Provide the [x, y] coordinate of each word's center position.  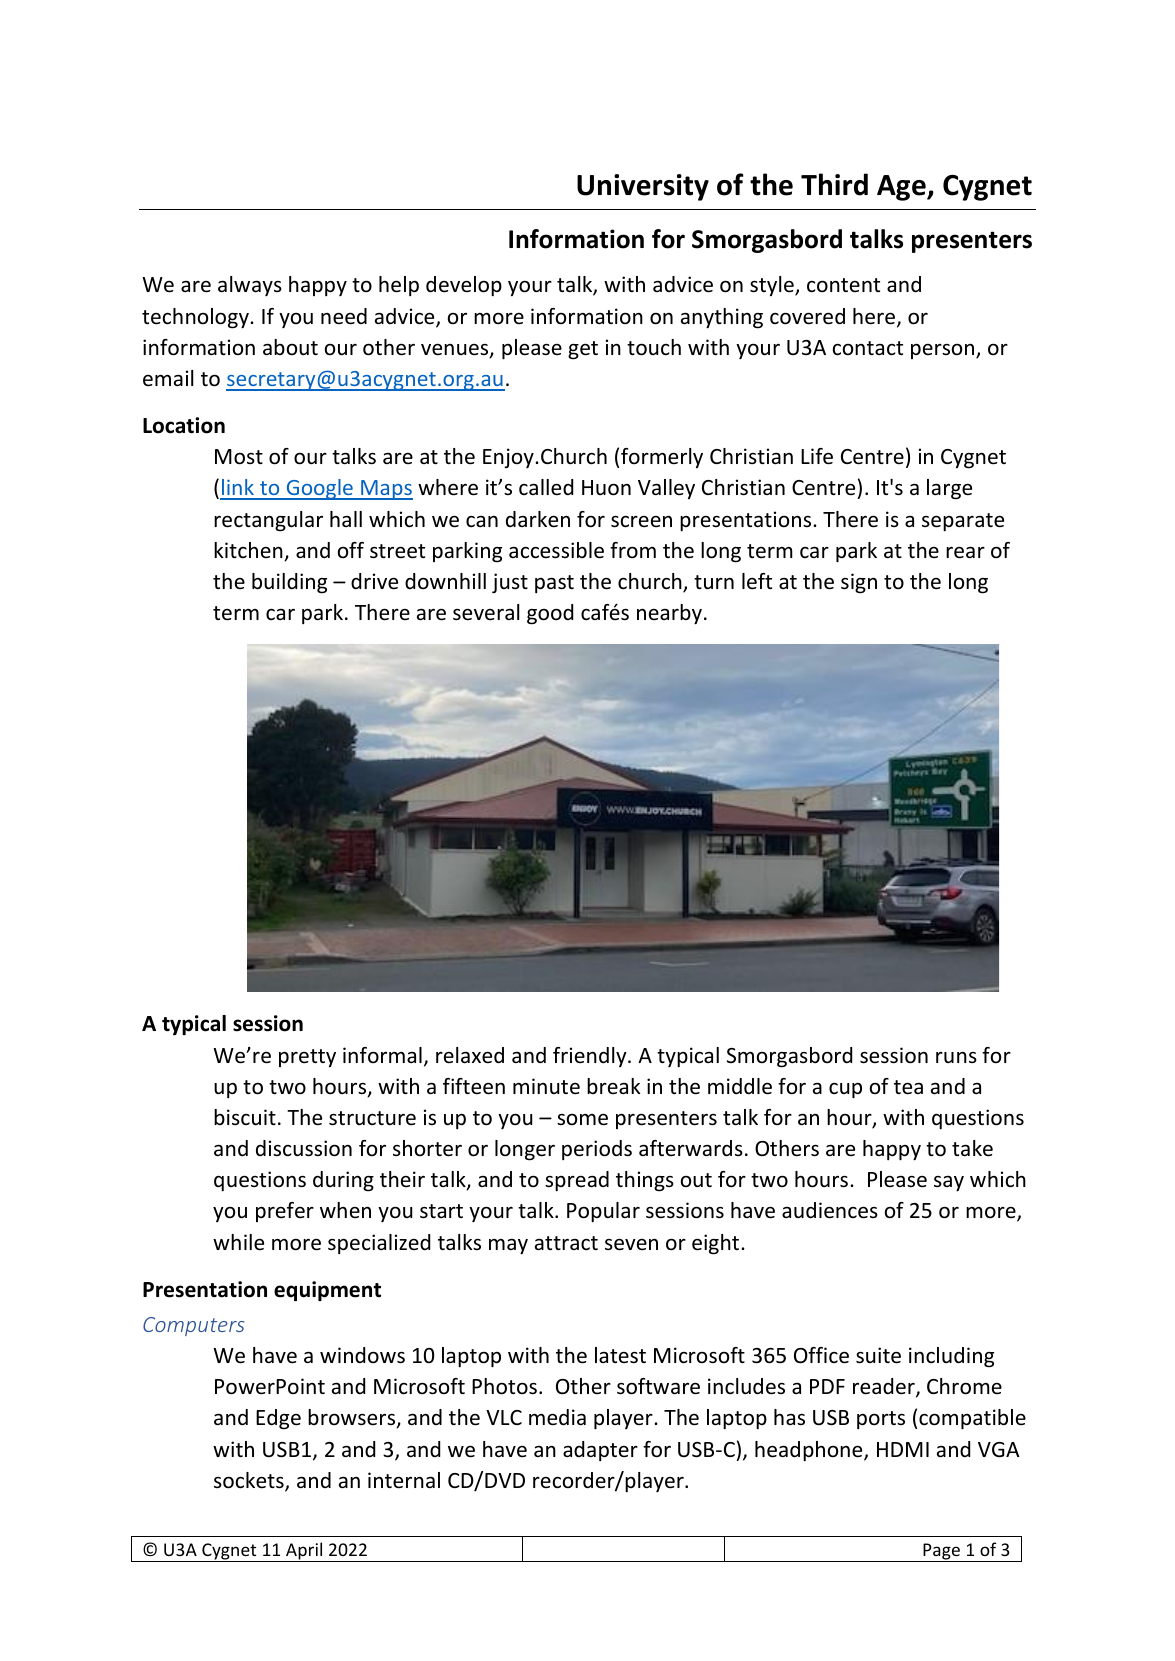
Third [834, 184]
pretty [307, 1058]
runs [956, 1057]
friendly [591, 1057]
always [250, 286]
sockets [250, 1481]
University [643, 187]
